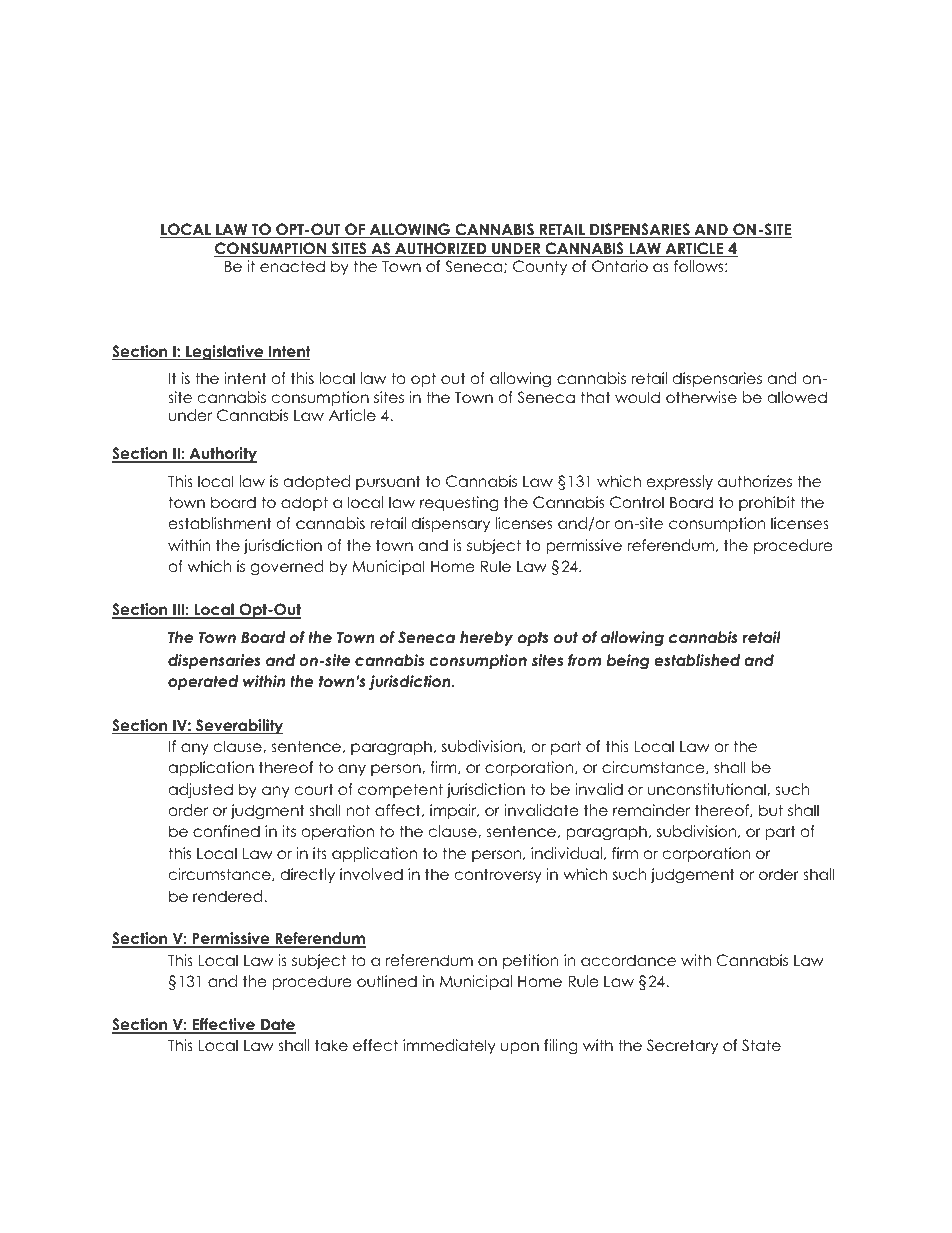 This screenshot has width=952, height=1233. I want to click on judgment, so click(267, 812).
